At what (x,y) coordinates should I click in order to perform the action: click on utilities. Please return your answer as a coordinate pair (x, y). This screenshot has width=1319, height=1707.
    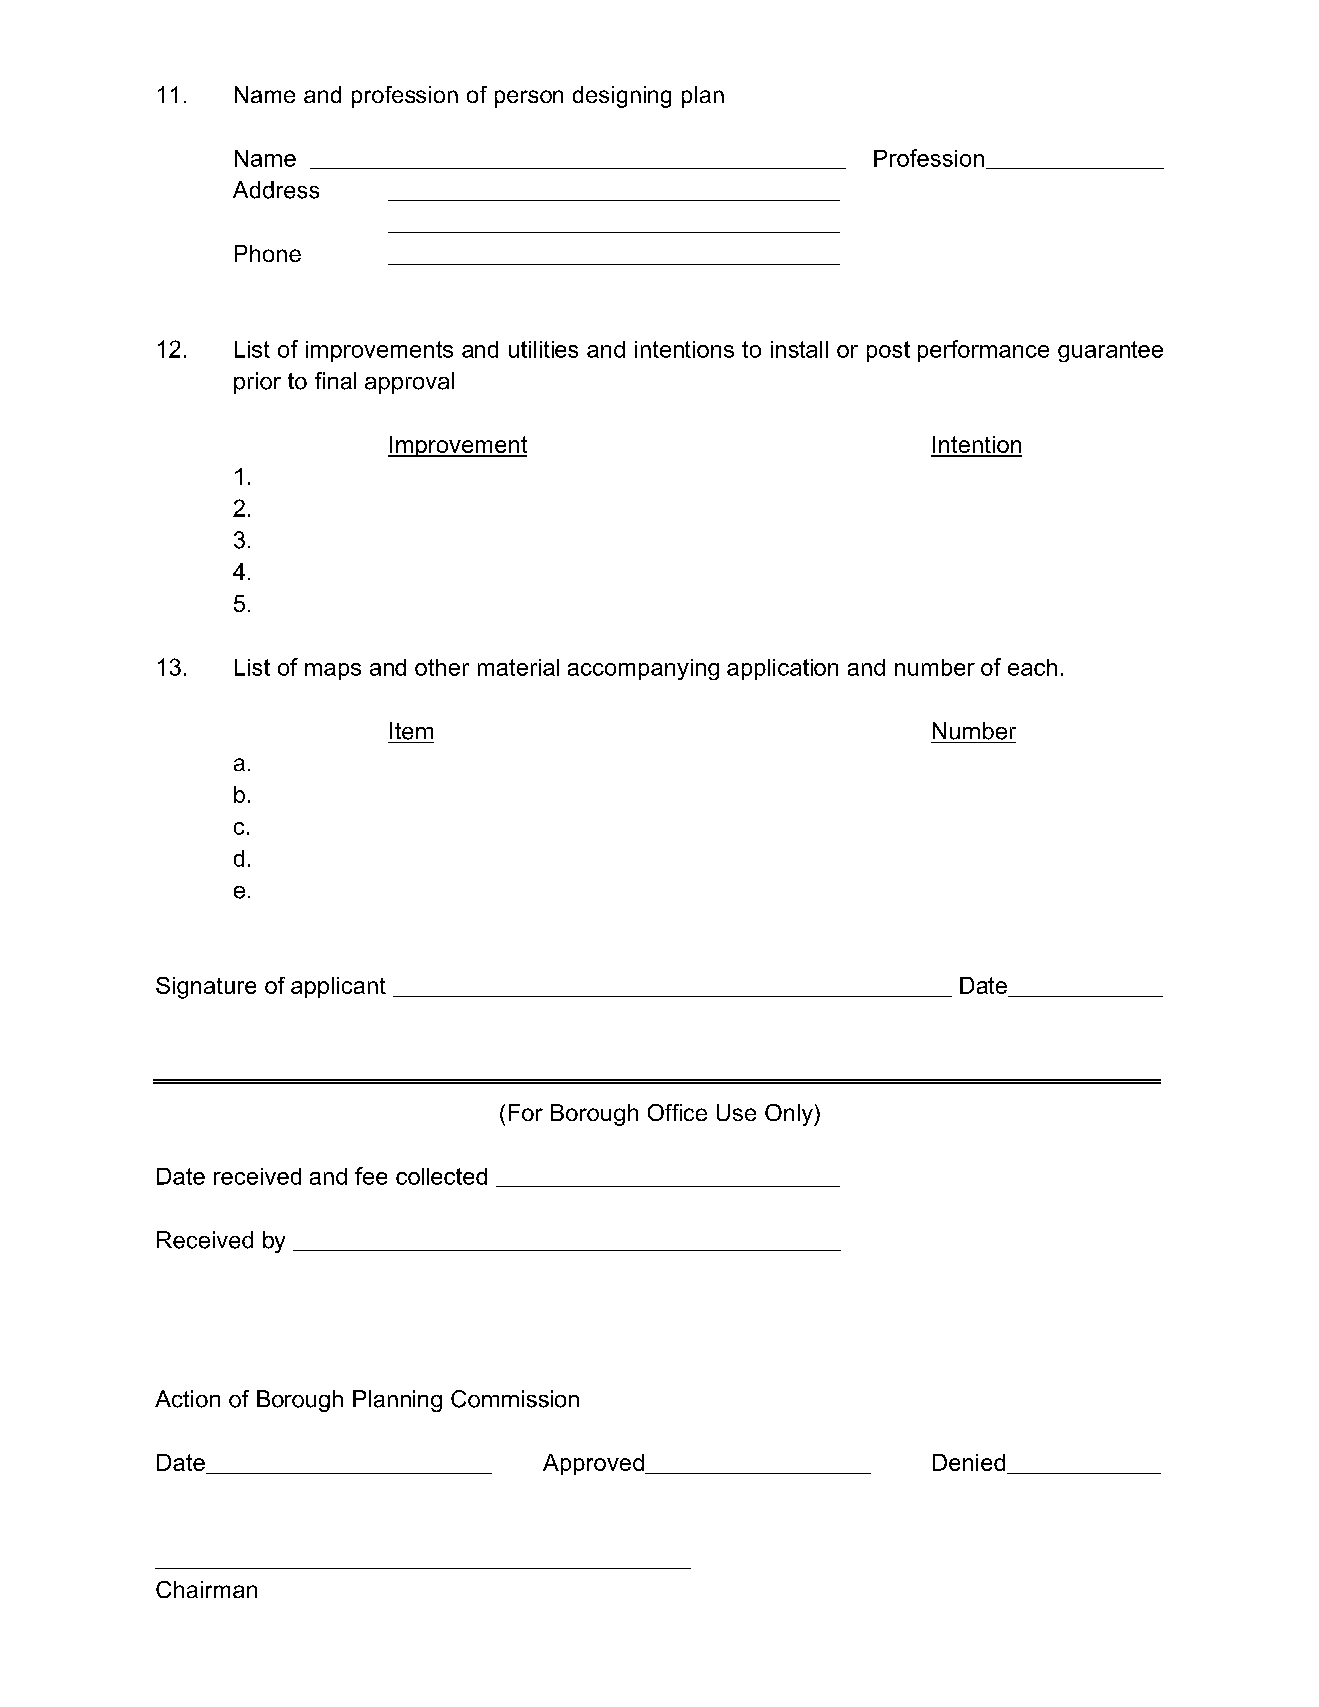
    Looking at the image, I should click on (543, 349).
